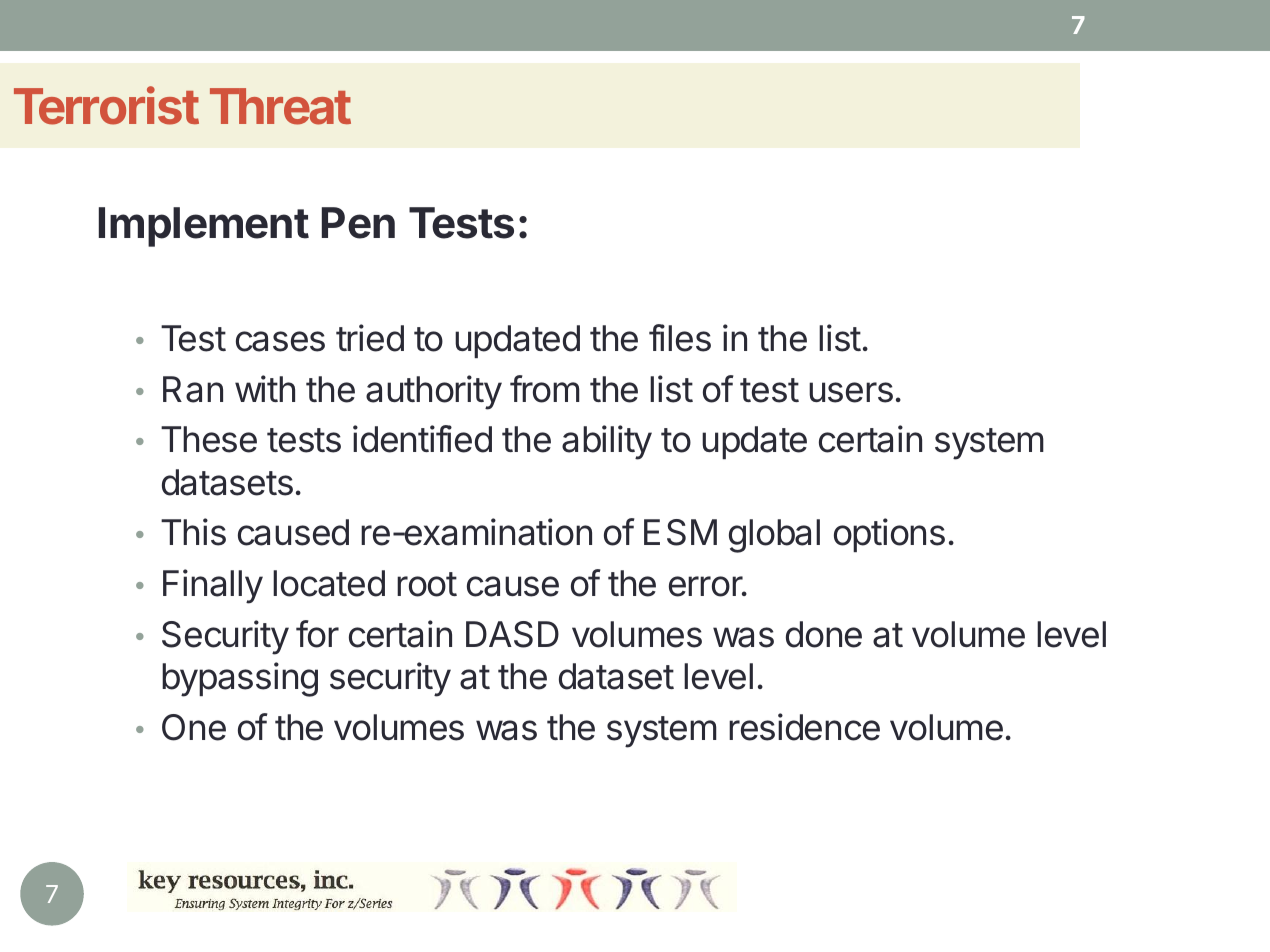 The height and width of the page is (952, 1270). What do you see at coordinates (280, 341) in the page?
I see `cases` at bounding box center [280, 341].
